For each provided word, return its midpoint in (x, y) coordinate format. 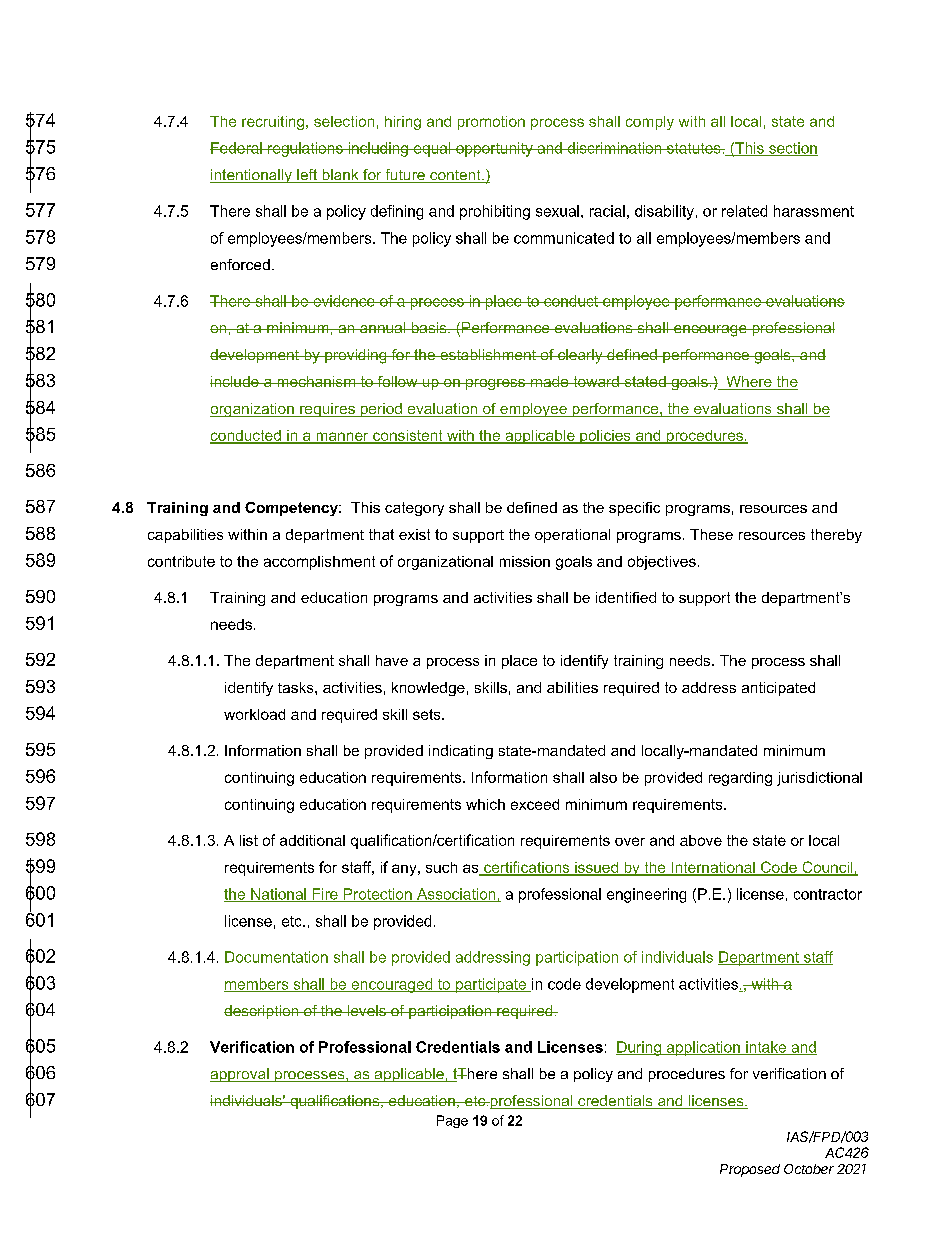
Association (456, 895)
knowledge (428, 689)
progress (495, 384)
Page (452, 1121)
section (792, 149)
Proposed (750, 1170)
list (249, 840)
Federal (237, 148)
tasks (297, 687)
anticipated (778, 689)
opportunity (494, 149)
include (235, 381)
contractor (828, 894)
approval (240, 1075)
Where (749, 383)
